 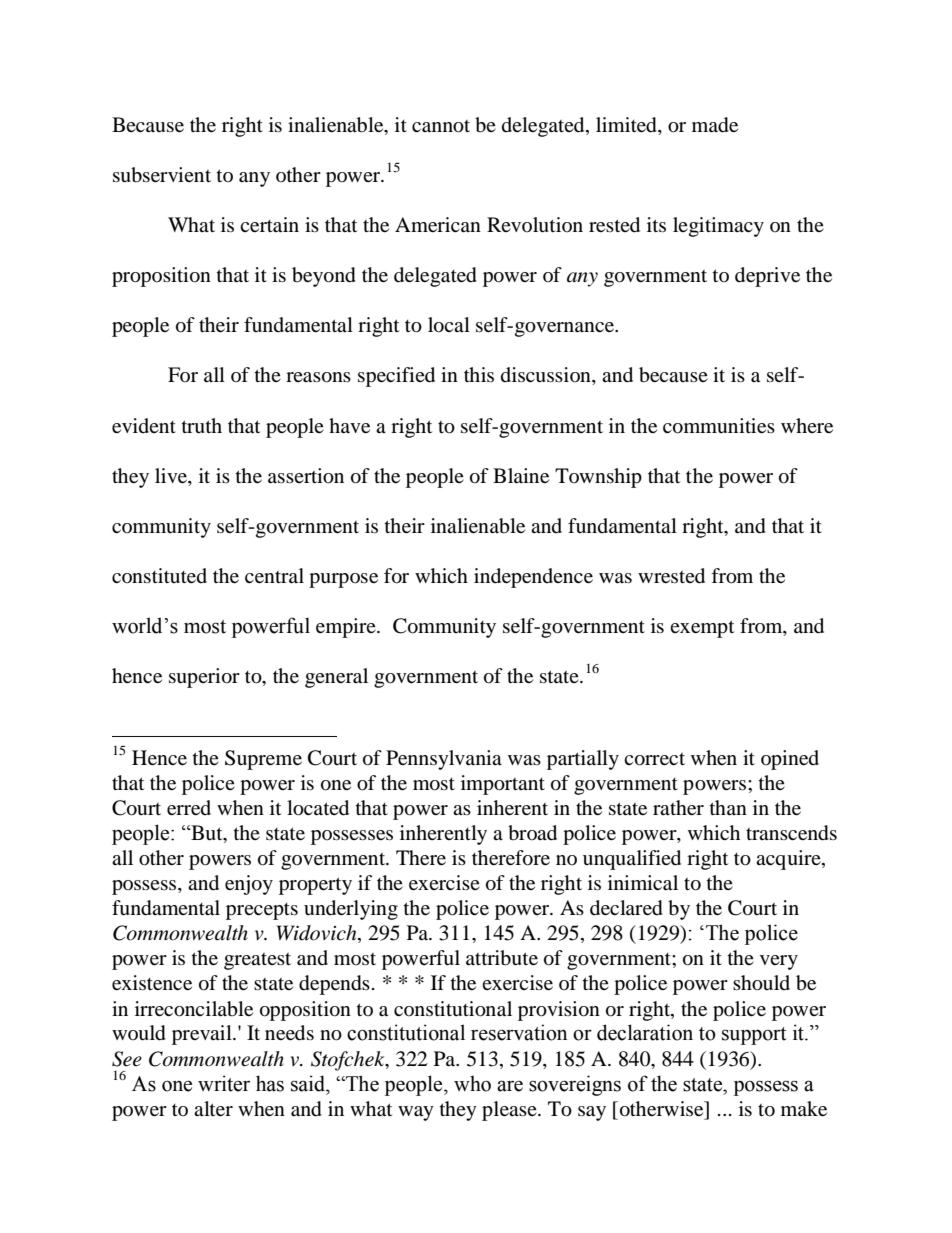 What do you see at coordinates (715, 125) in the screenshot?
I see `made` at bounding box center [715, 125].
